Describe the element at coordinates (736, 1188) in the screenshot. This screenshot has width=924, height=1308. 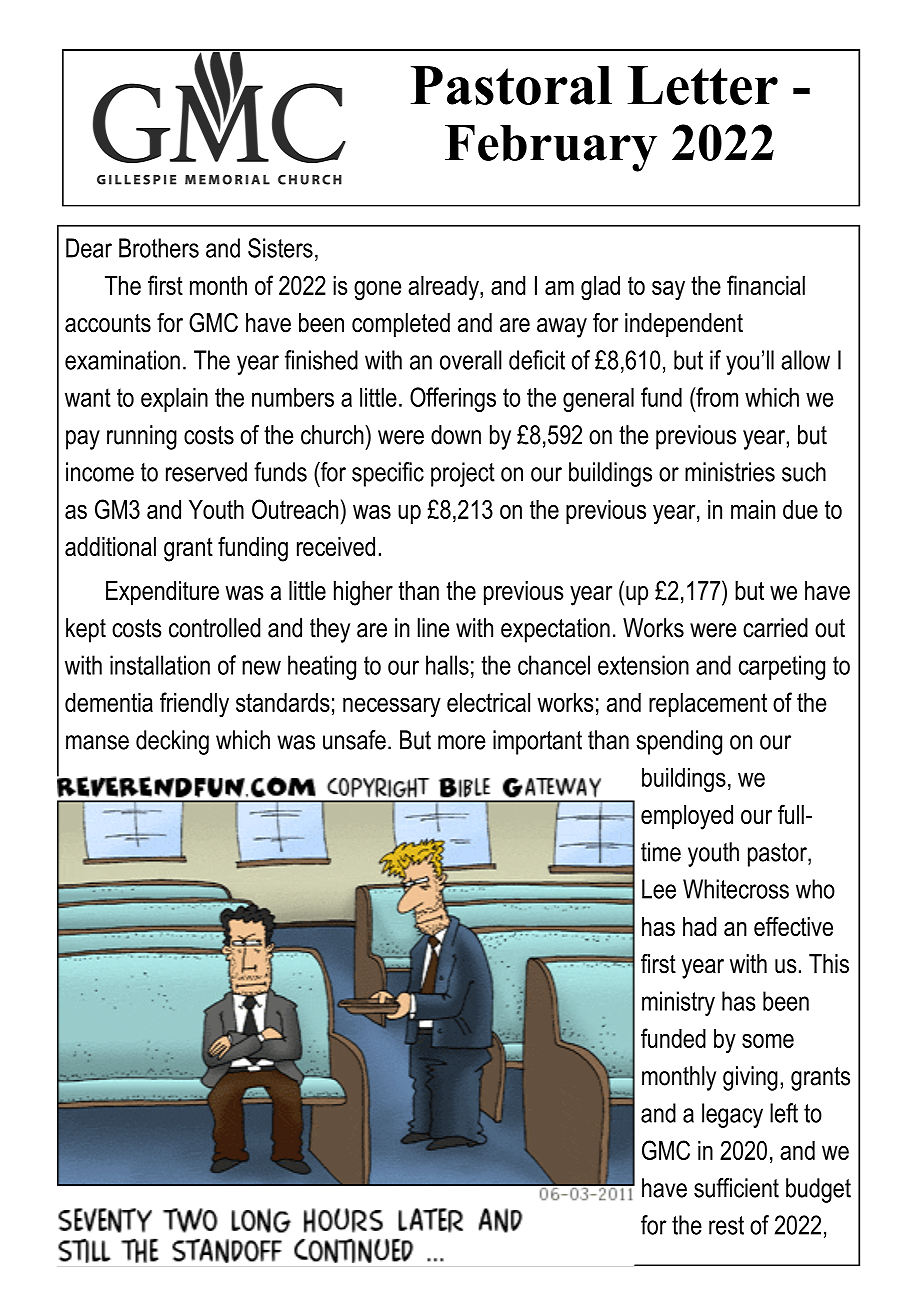
I see `sufficient` at that location.
